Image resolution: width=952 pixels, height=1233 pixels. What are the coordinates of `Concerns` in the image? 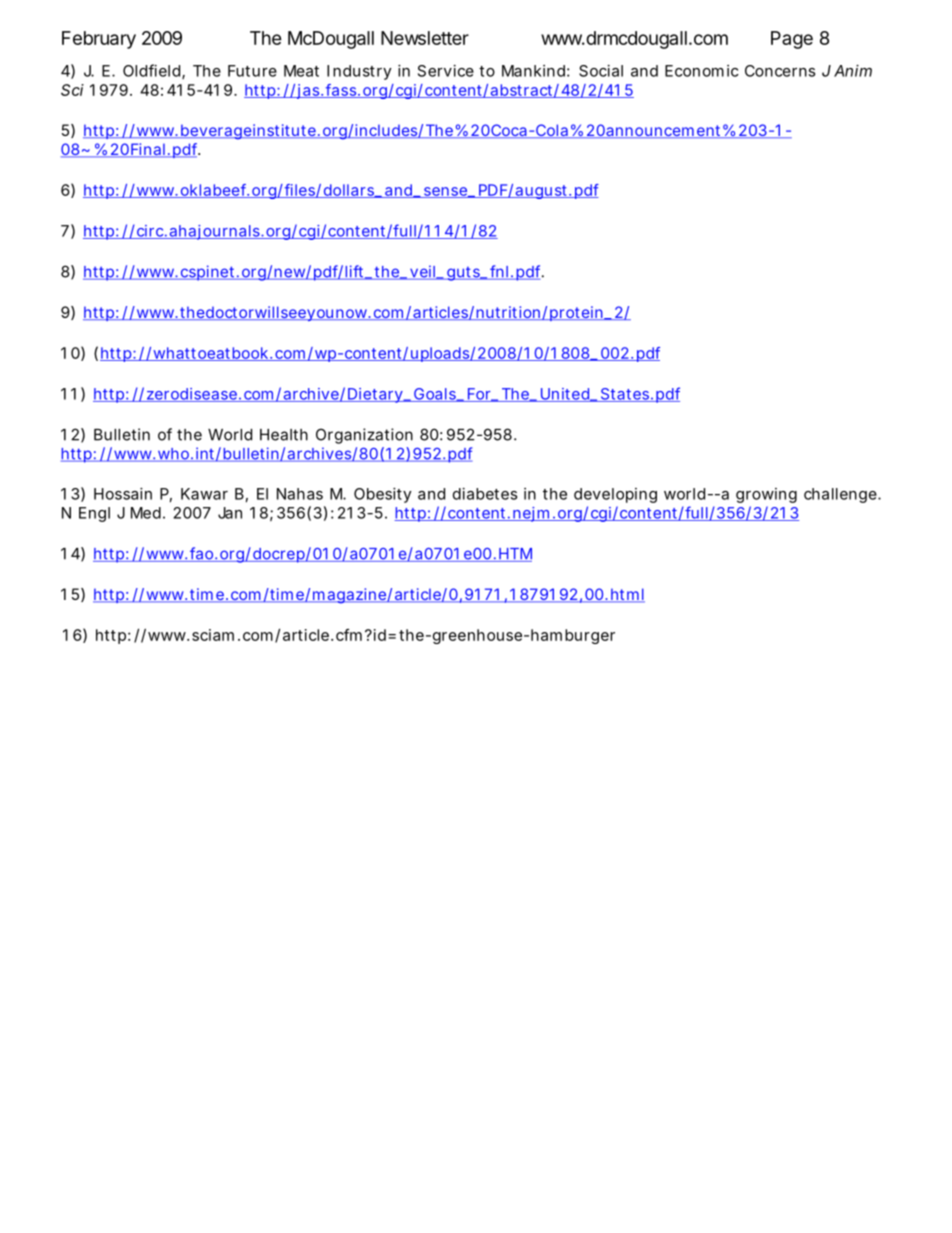 It's located at (780, 71).
